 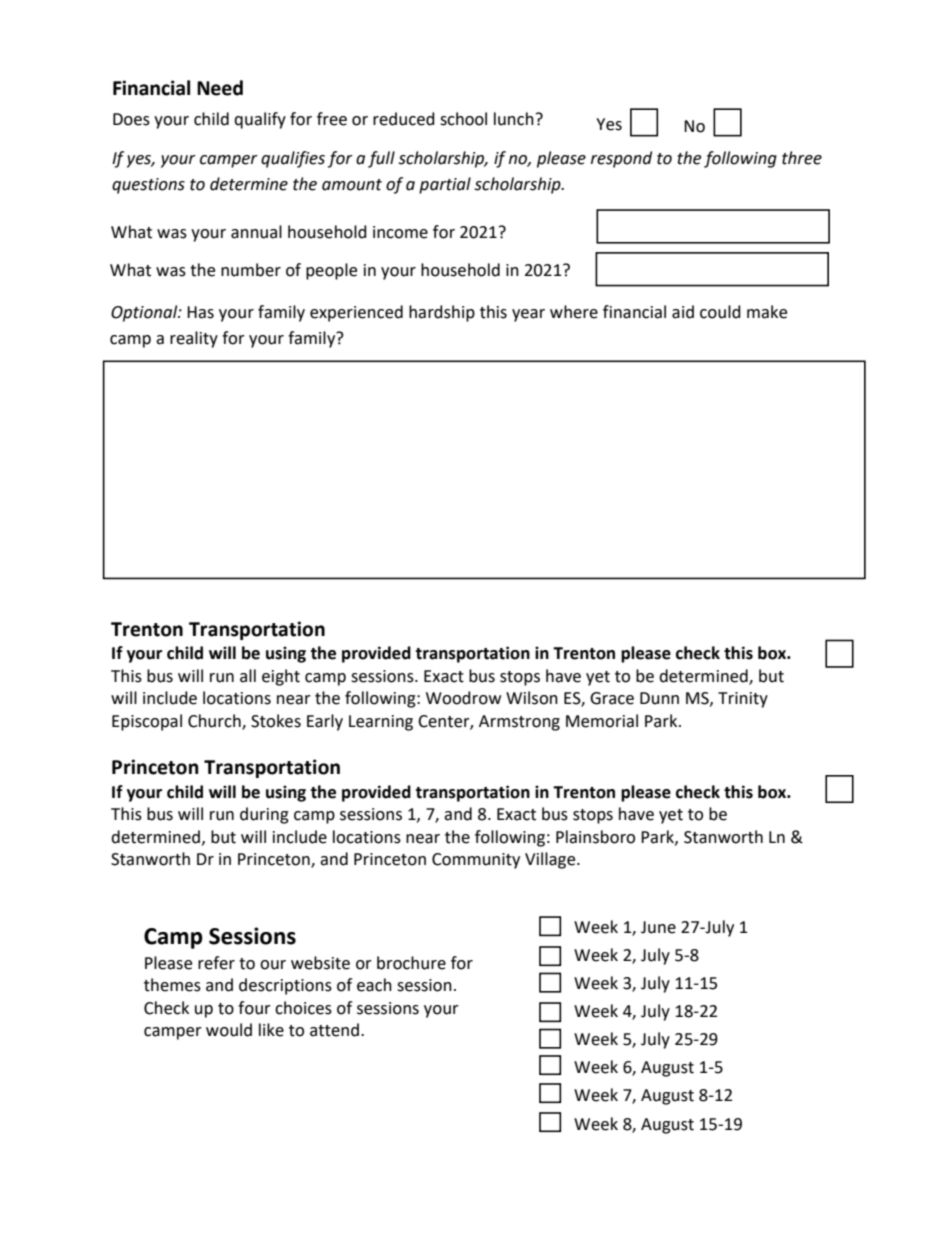 I want to click on school, so click(x=463, y=119).
